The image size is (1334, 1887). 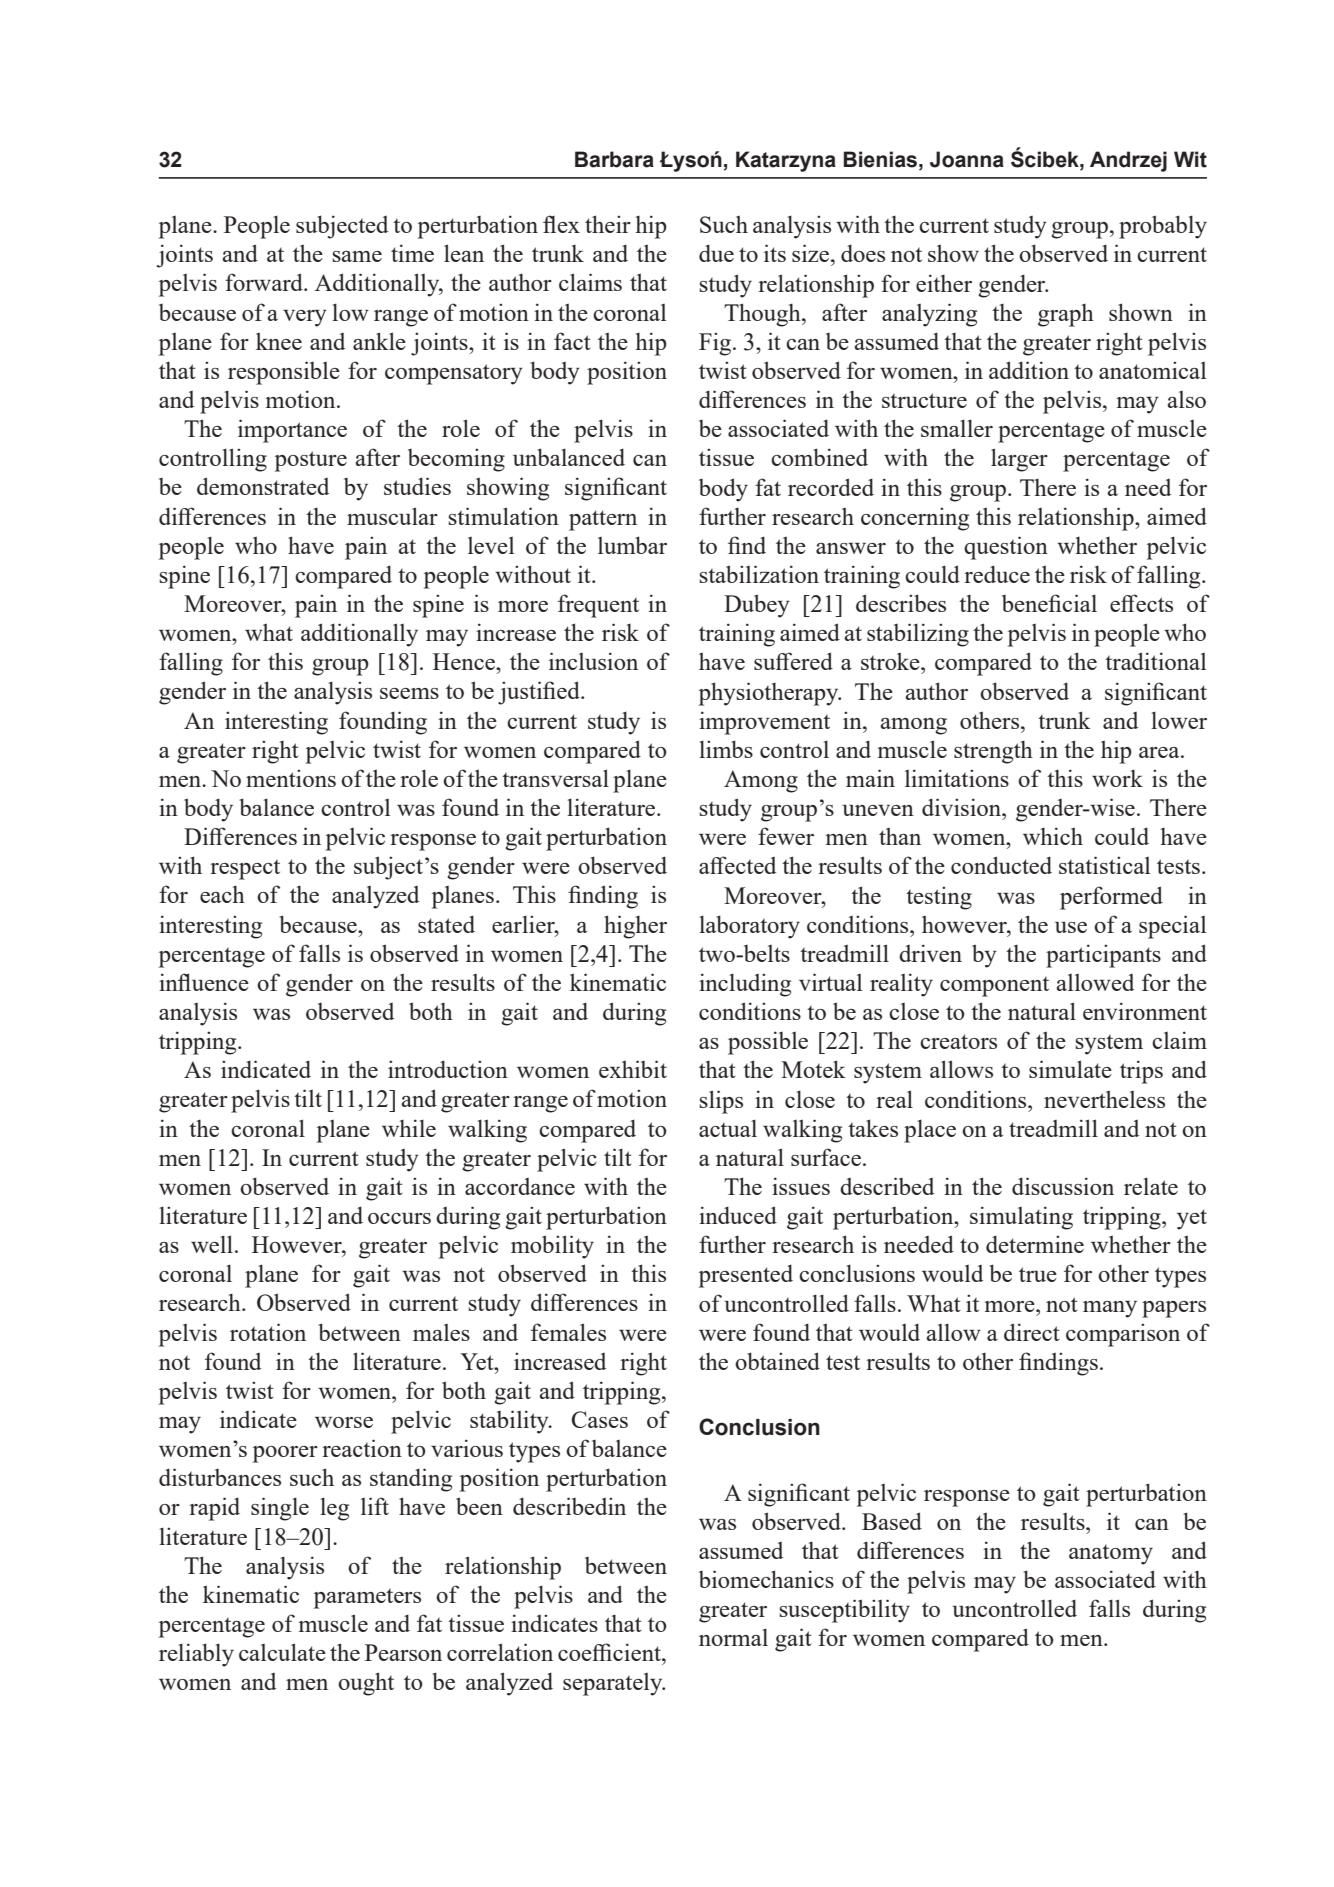 What do you see at coordinates (409, 1128) in the document?
I see `while` at bounding box center [409, 1128].
